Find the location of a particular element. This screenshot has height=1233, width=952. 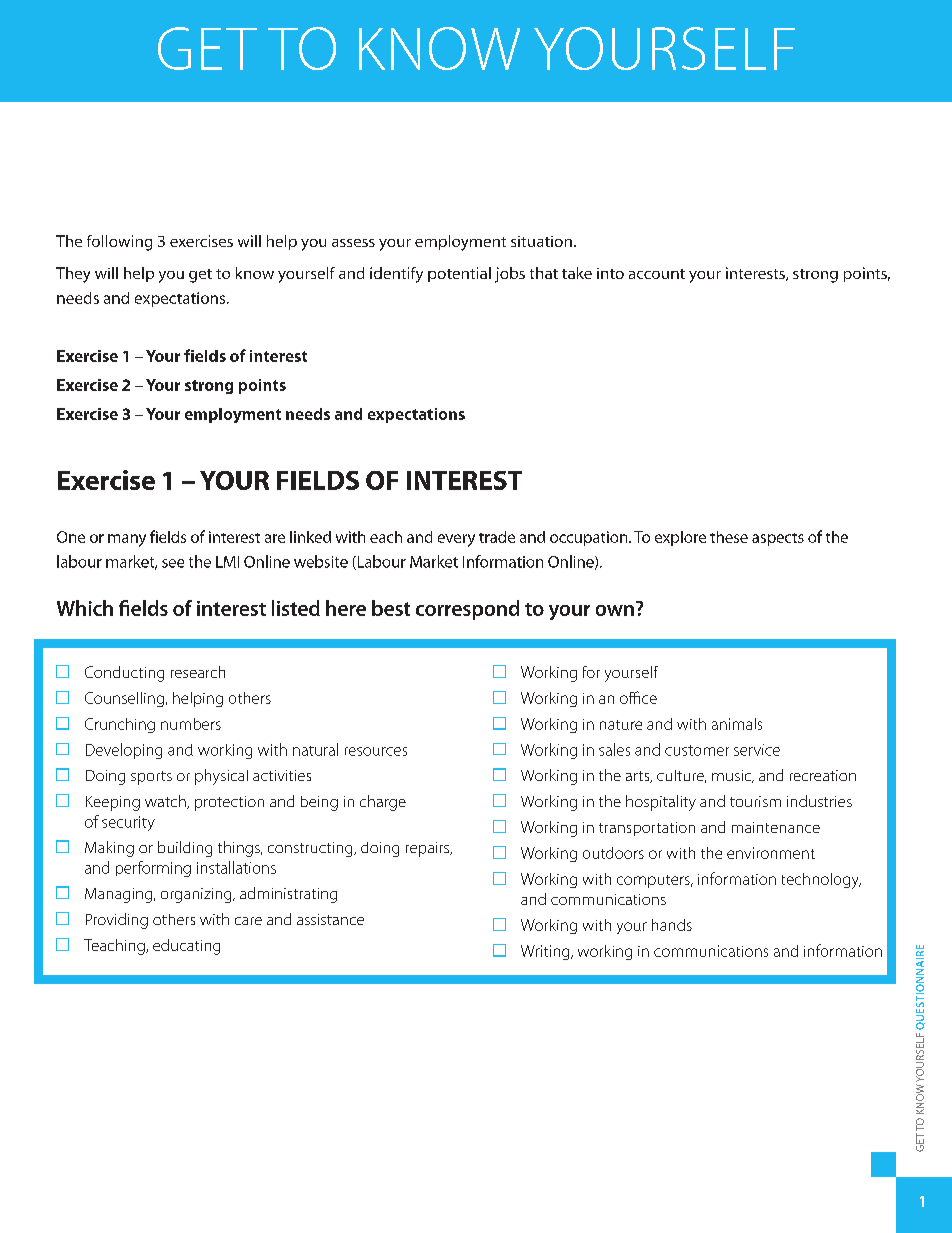

hands is located at coordinates (672, 925).
